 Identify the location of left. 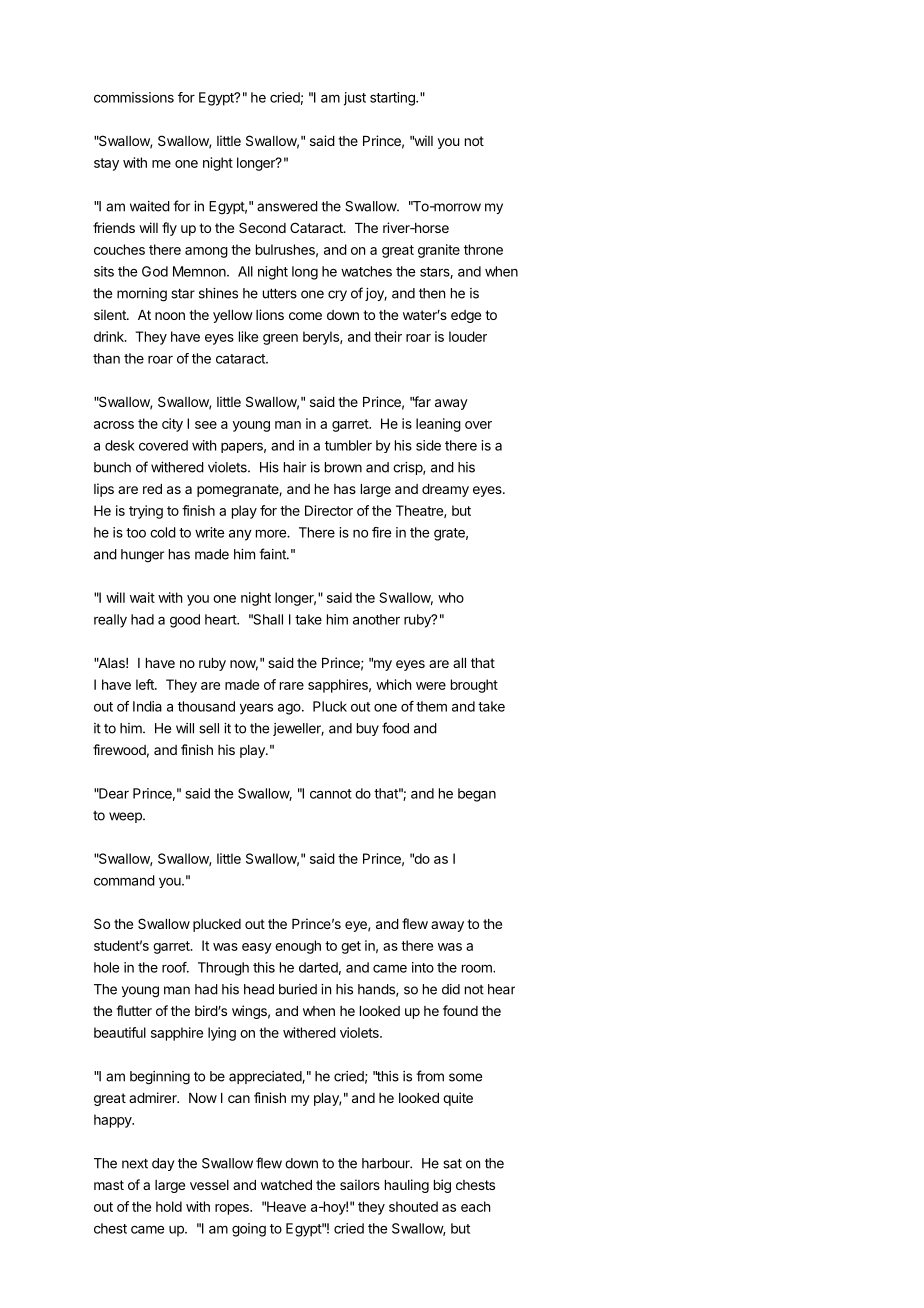
(146, 684).
